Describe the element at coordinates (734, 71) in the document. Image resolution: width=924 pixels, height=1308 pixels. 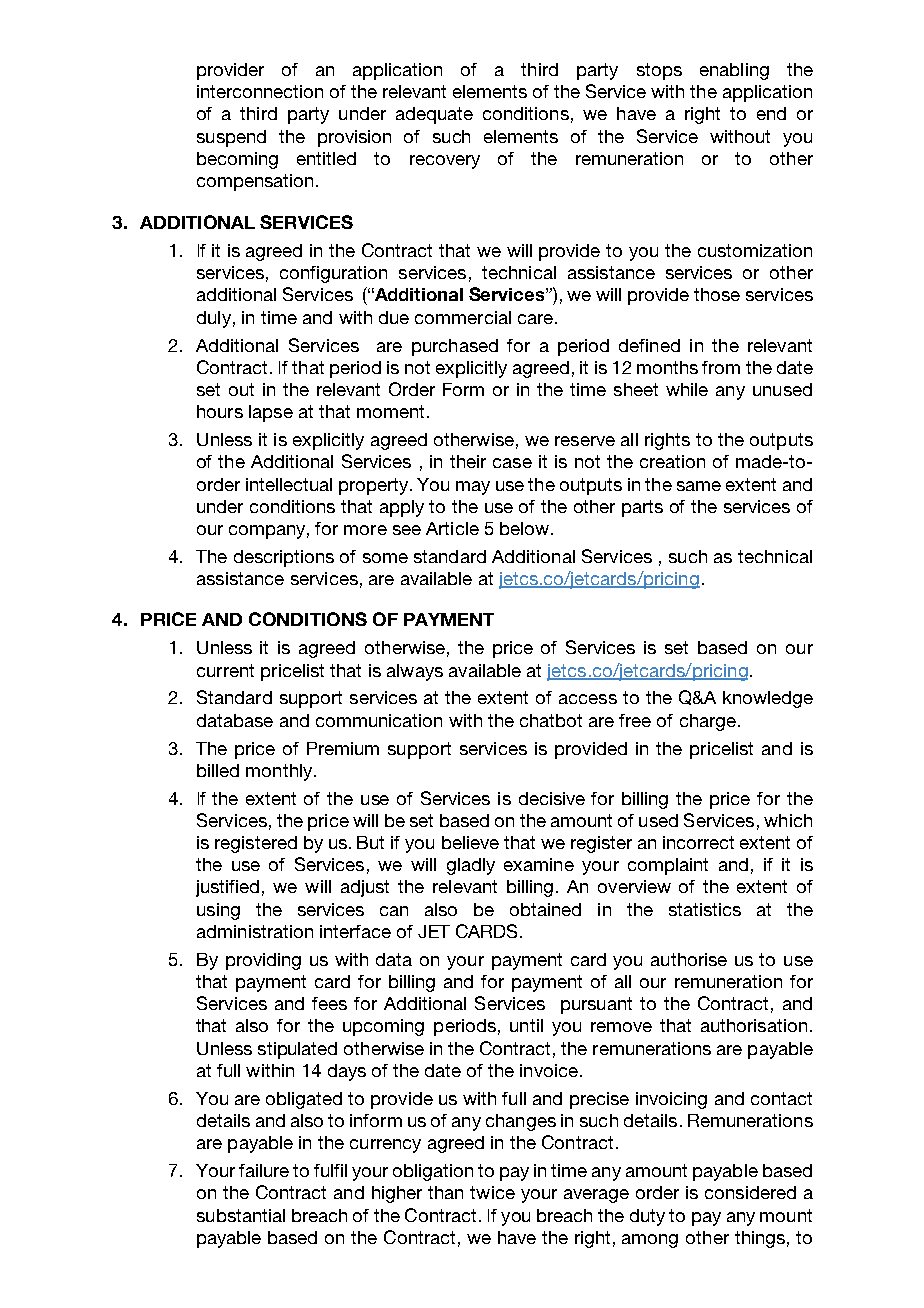
I see `enabling` at that location.
